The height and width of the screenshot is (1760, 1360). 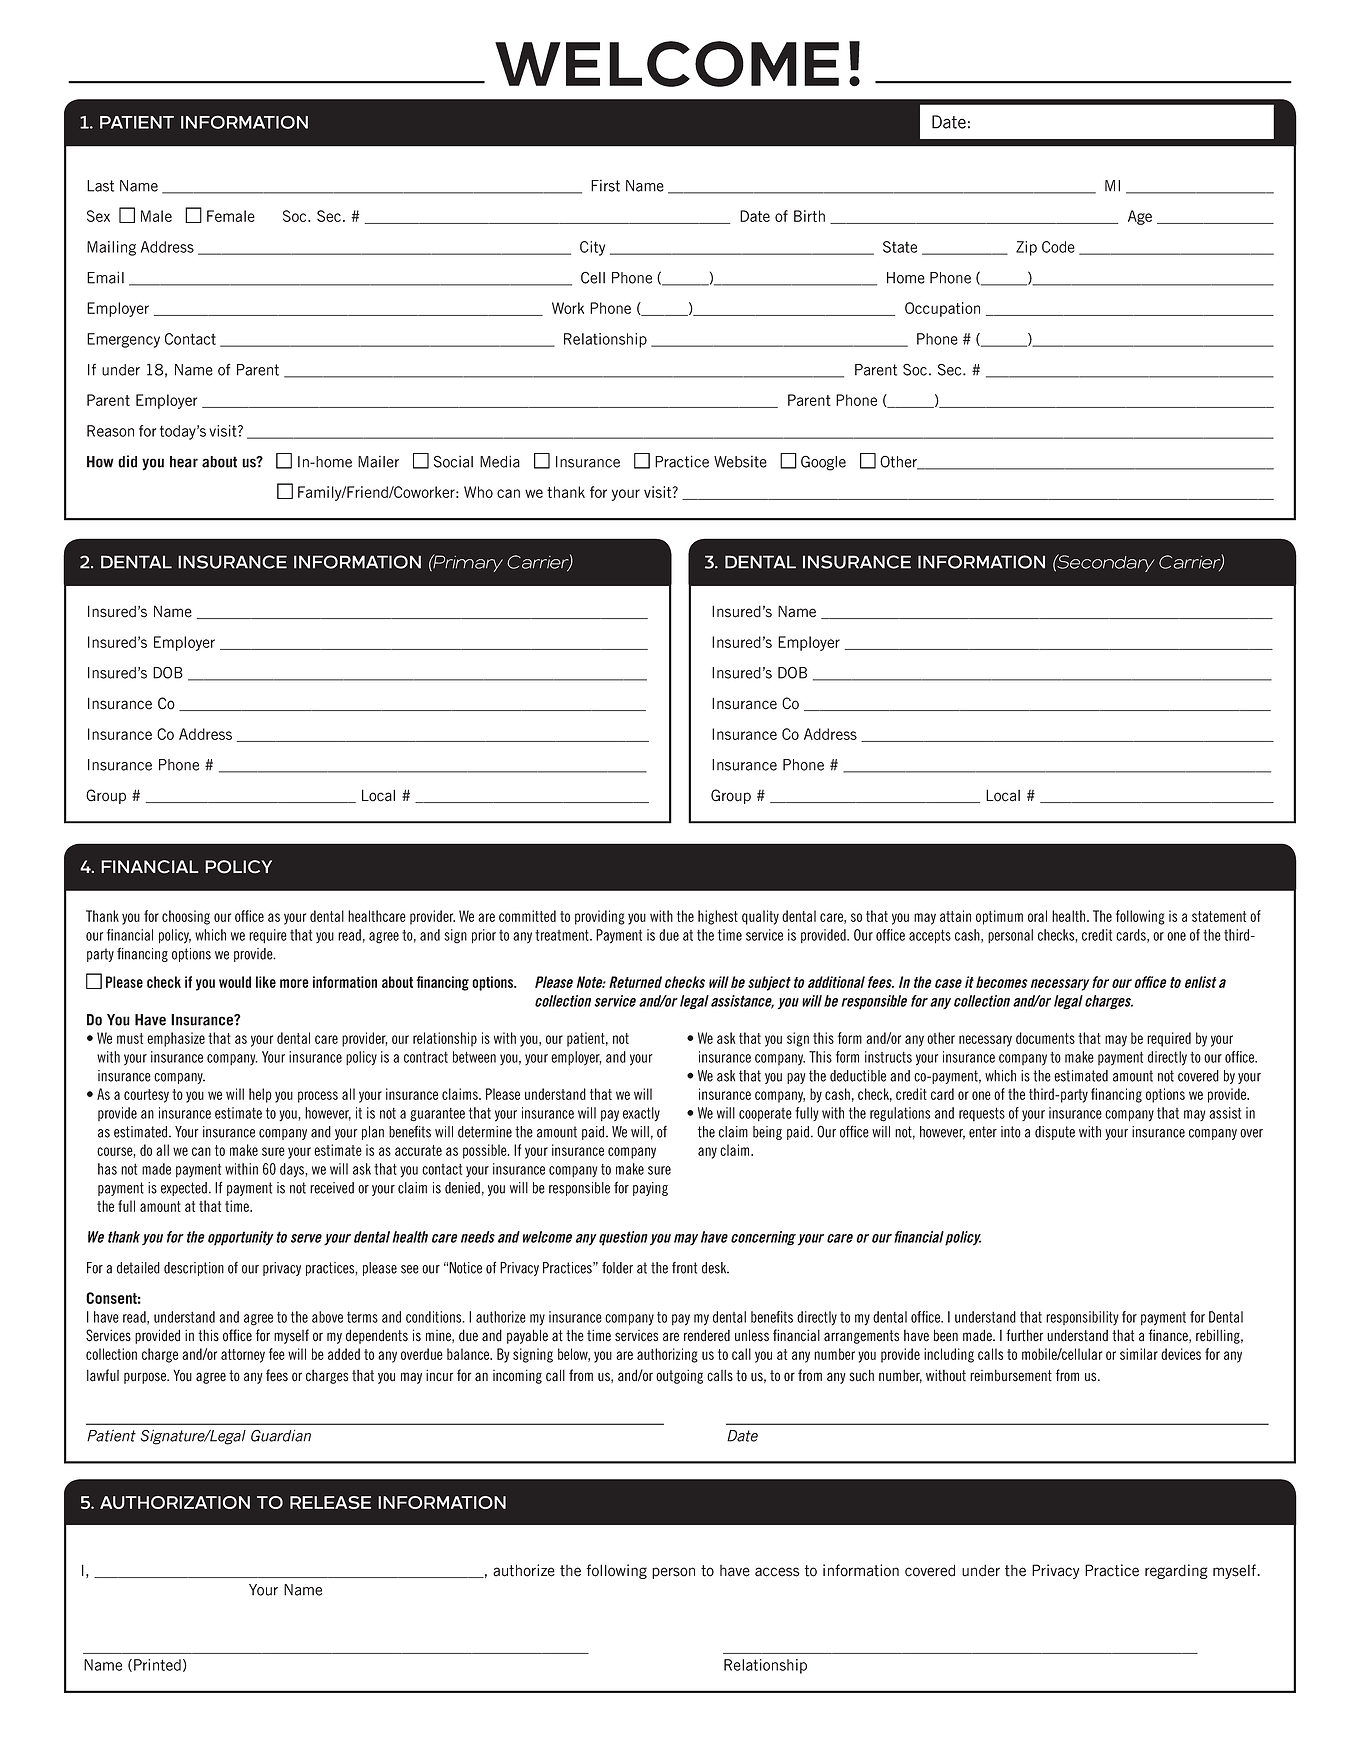 I want to click on dispute, so click(x=1055, y=1133).
